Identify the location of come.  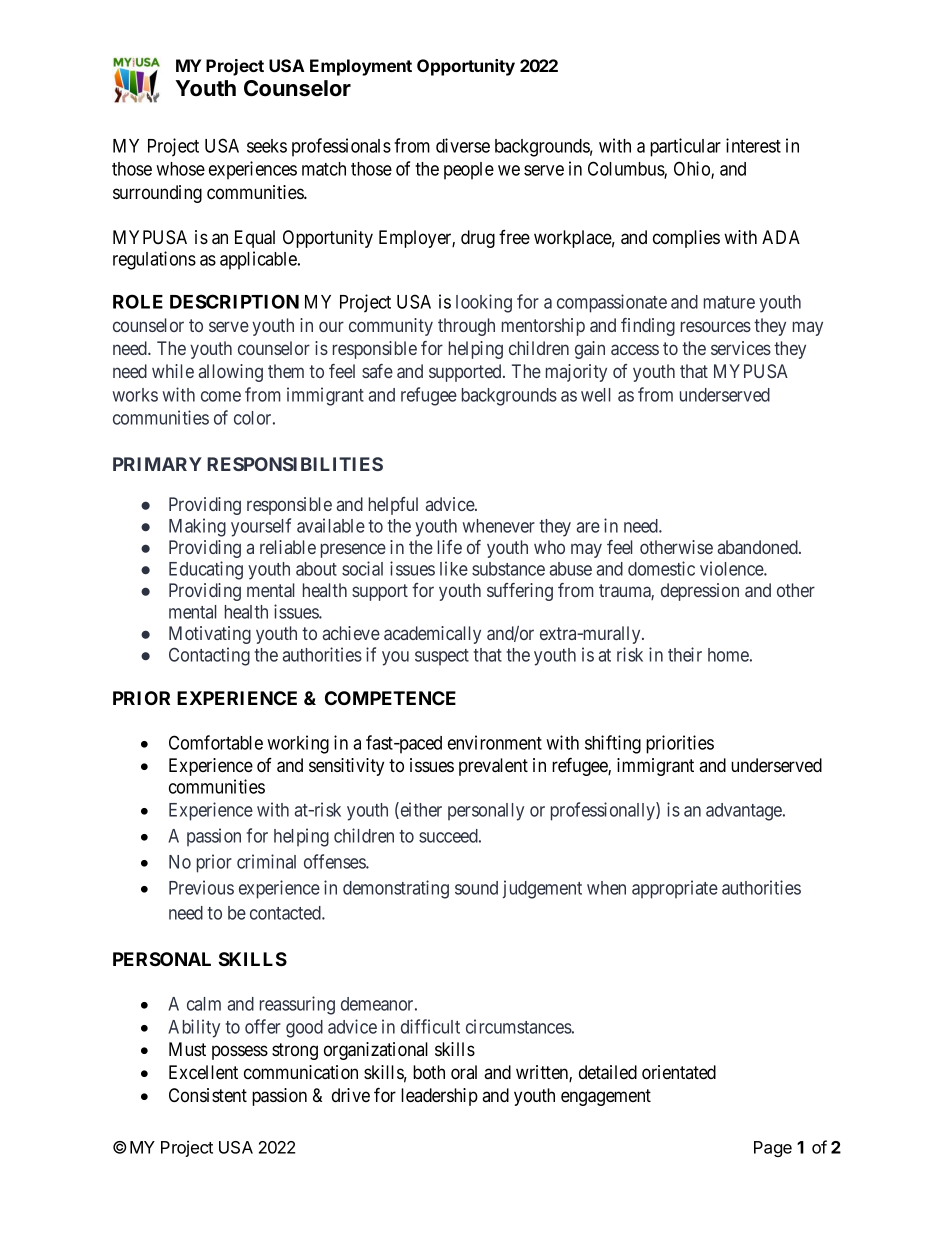
(221, 396).
